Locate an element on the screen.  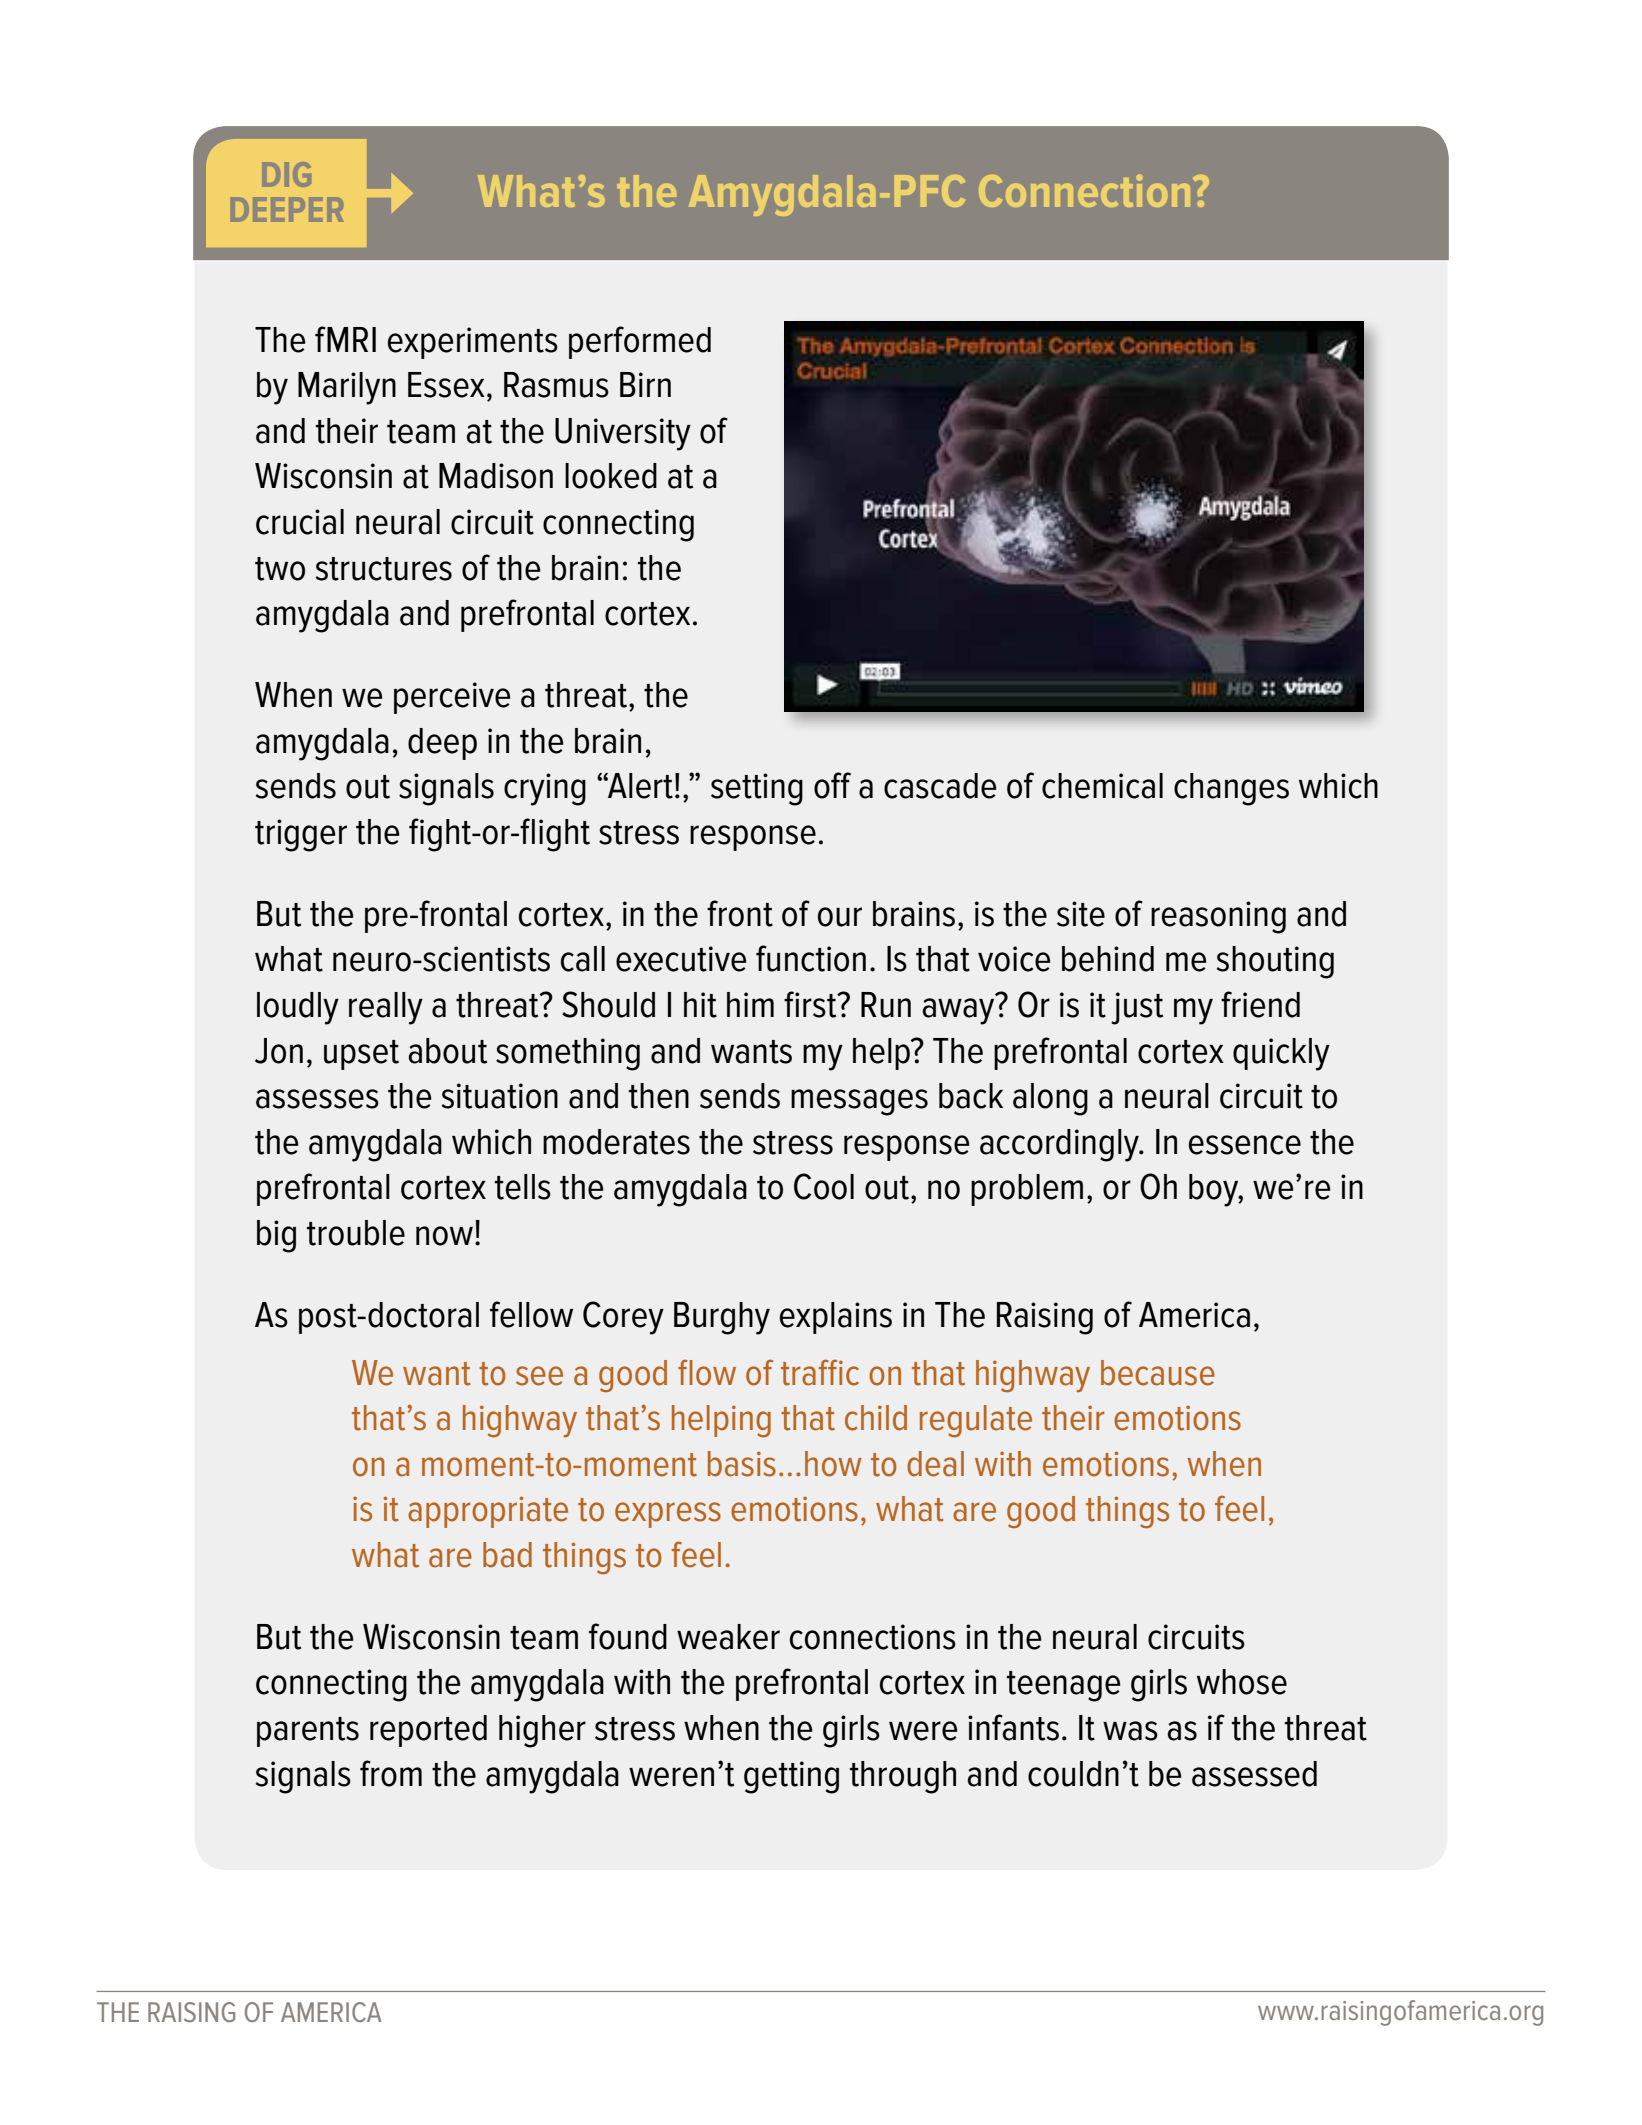
reported is located at coordinates (428, 1731).
